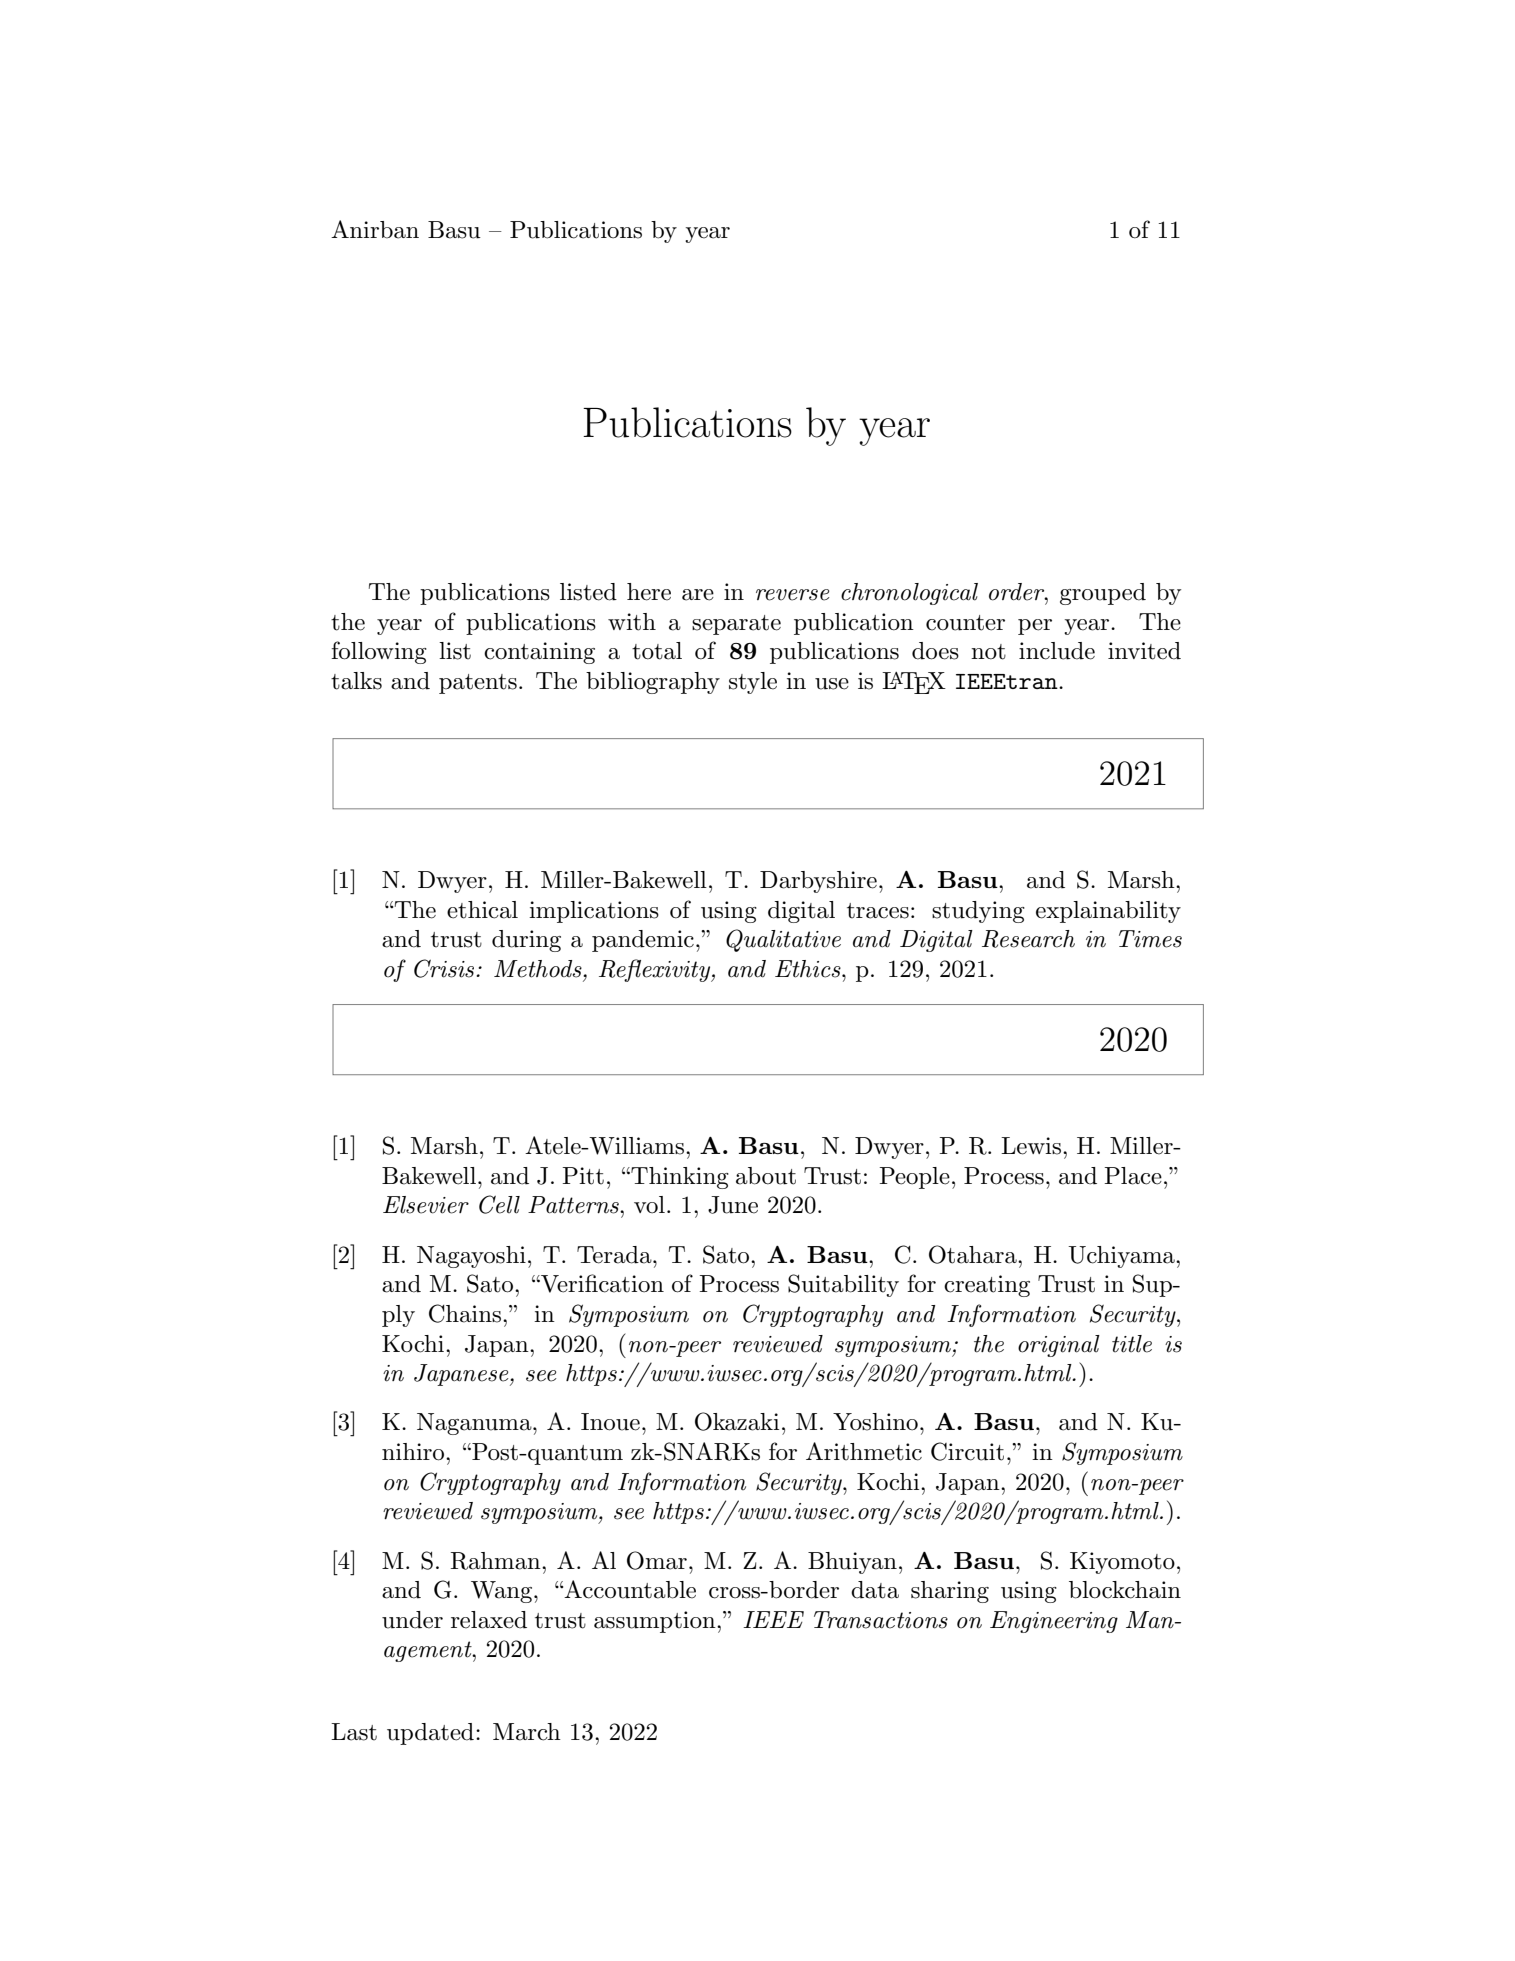 Image resolution: width=1515 pixels, height=1961 pixels. What do you see at coordinates (426, 1205) in the screenshot?
I see `Elsevier` at bounding box center [426, 1205].
